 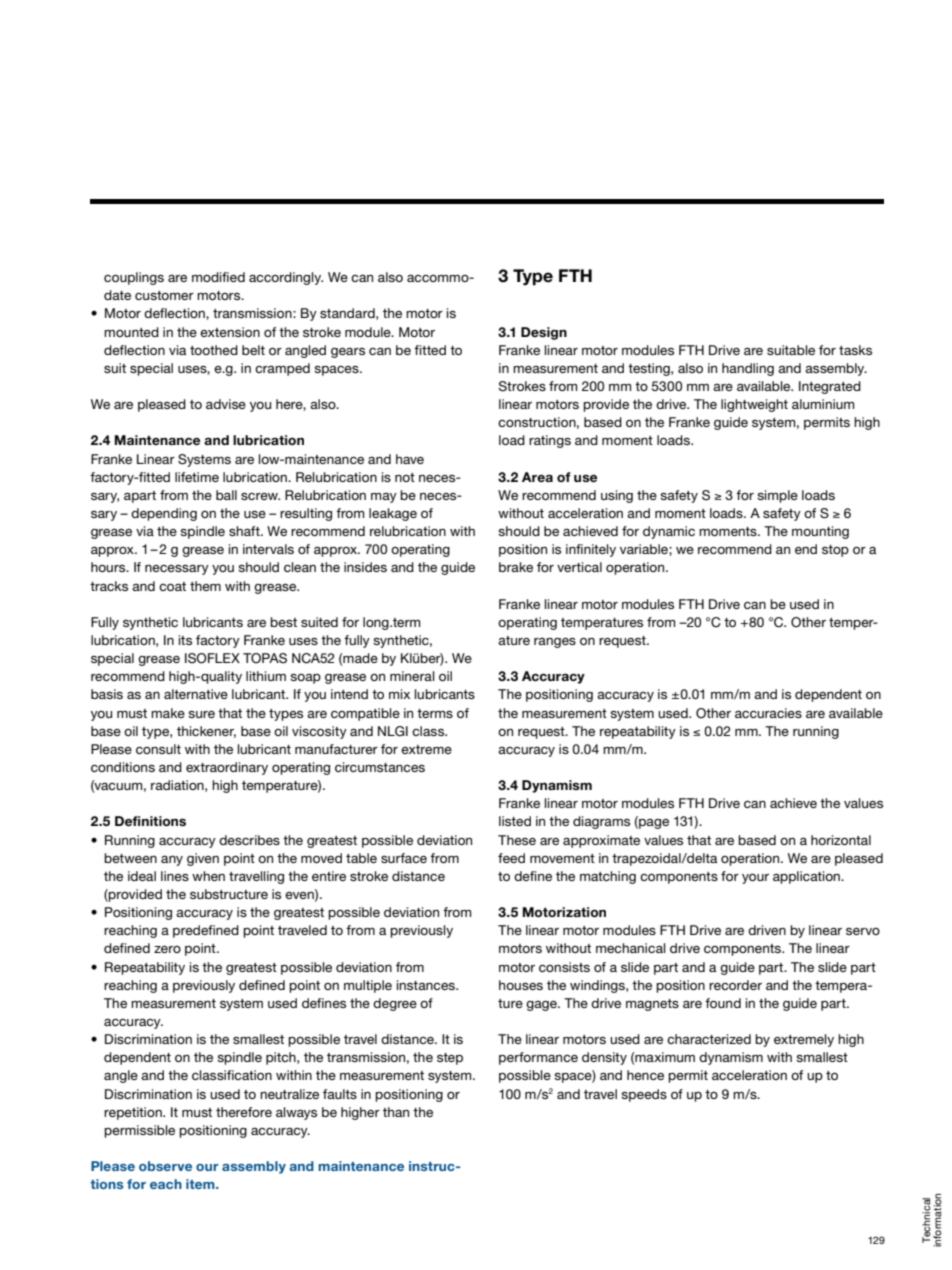 What do you see at coordinates (768, 713) in the screenshot?
I see `accuracies` at bounding box center [768, 713].
